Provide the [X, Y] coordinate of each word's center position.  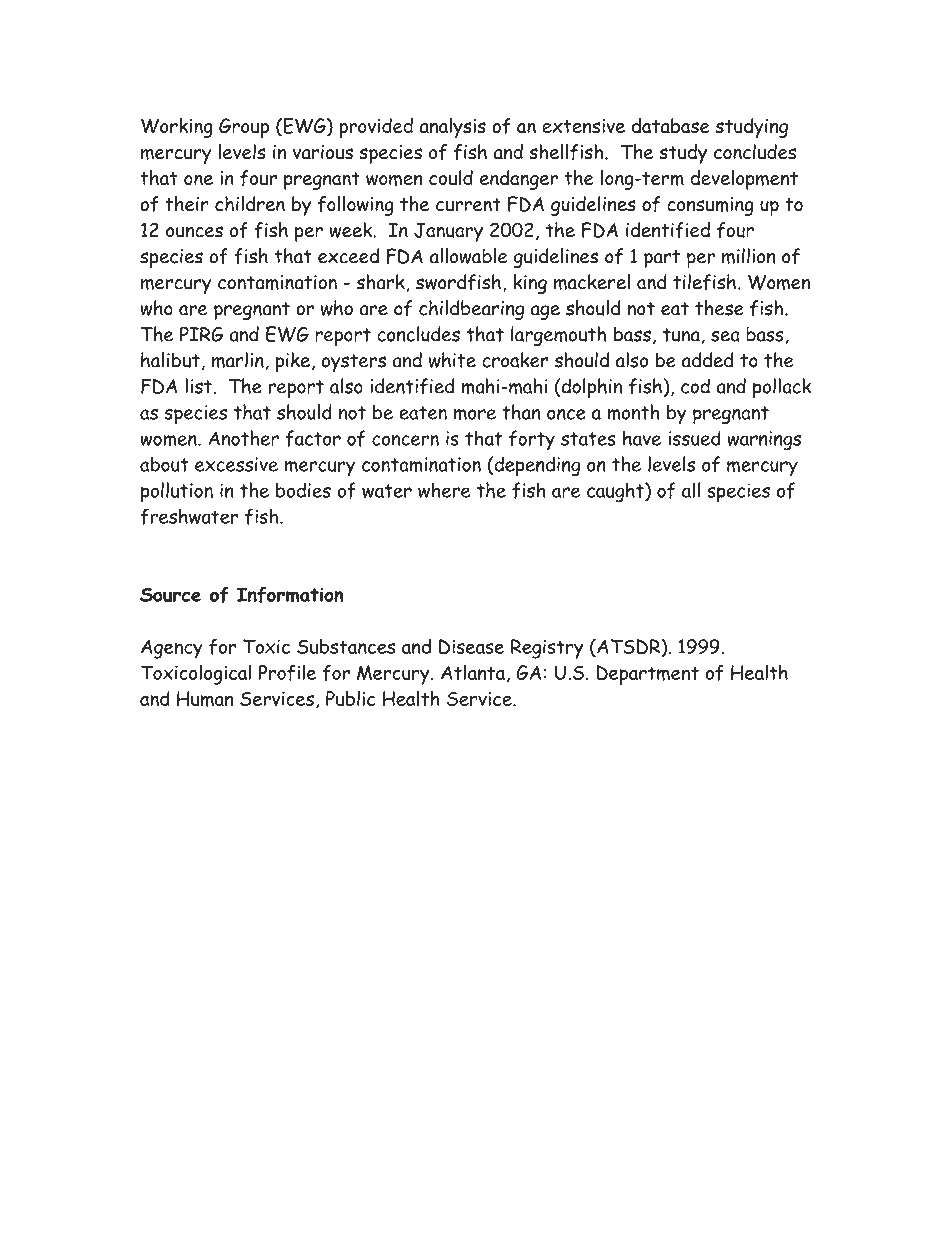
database [671, 125]
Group [244, 128]
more [475, 414]
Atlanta [473, 672]
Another [243, 438]
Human [205, 699]
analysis [452, 128]
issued [694, 438]
